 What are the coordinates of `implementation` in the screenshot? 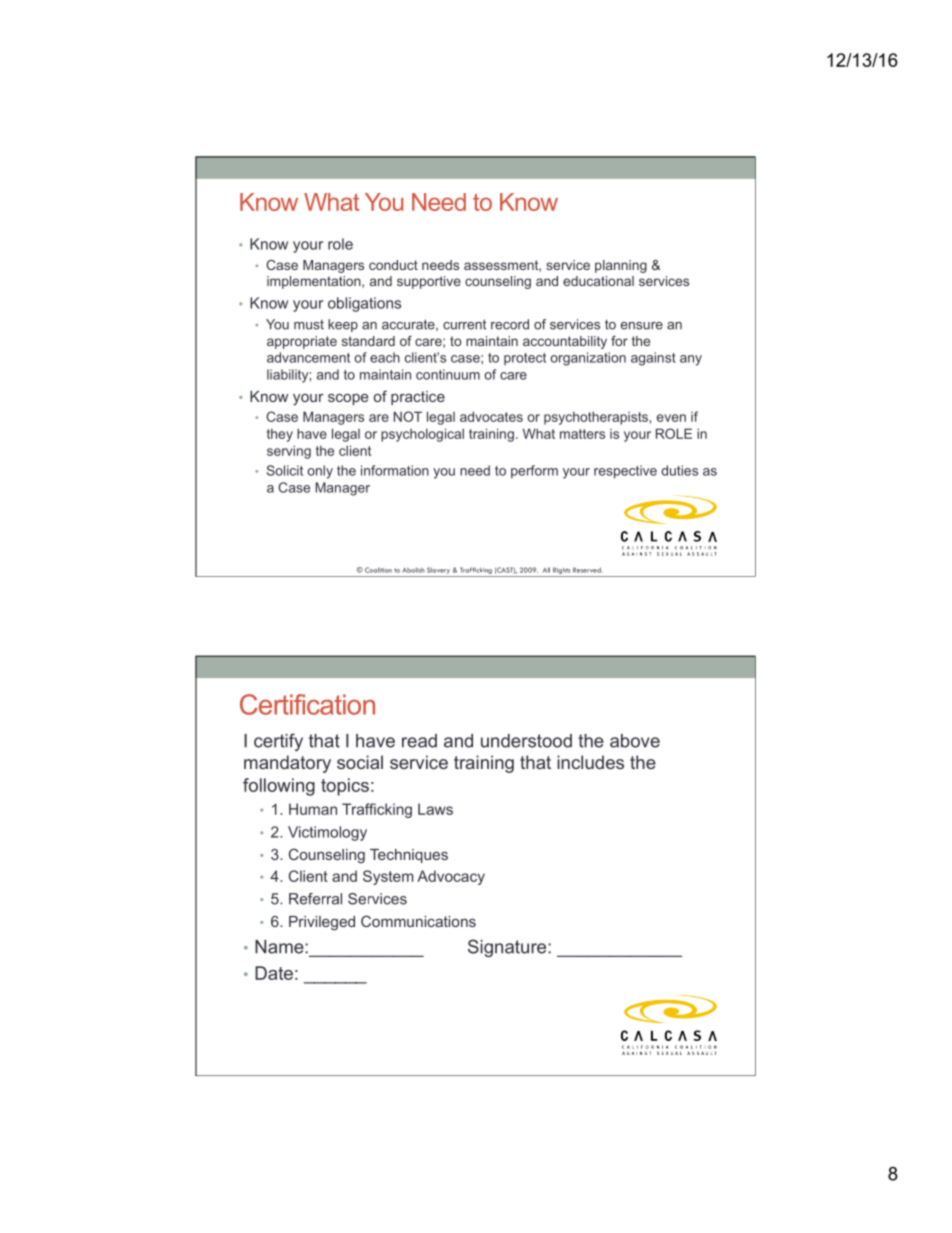 It's located at (315, 282).
